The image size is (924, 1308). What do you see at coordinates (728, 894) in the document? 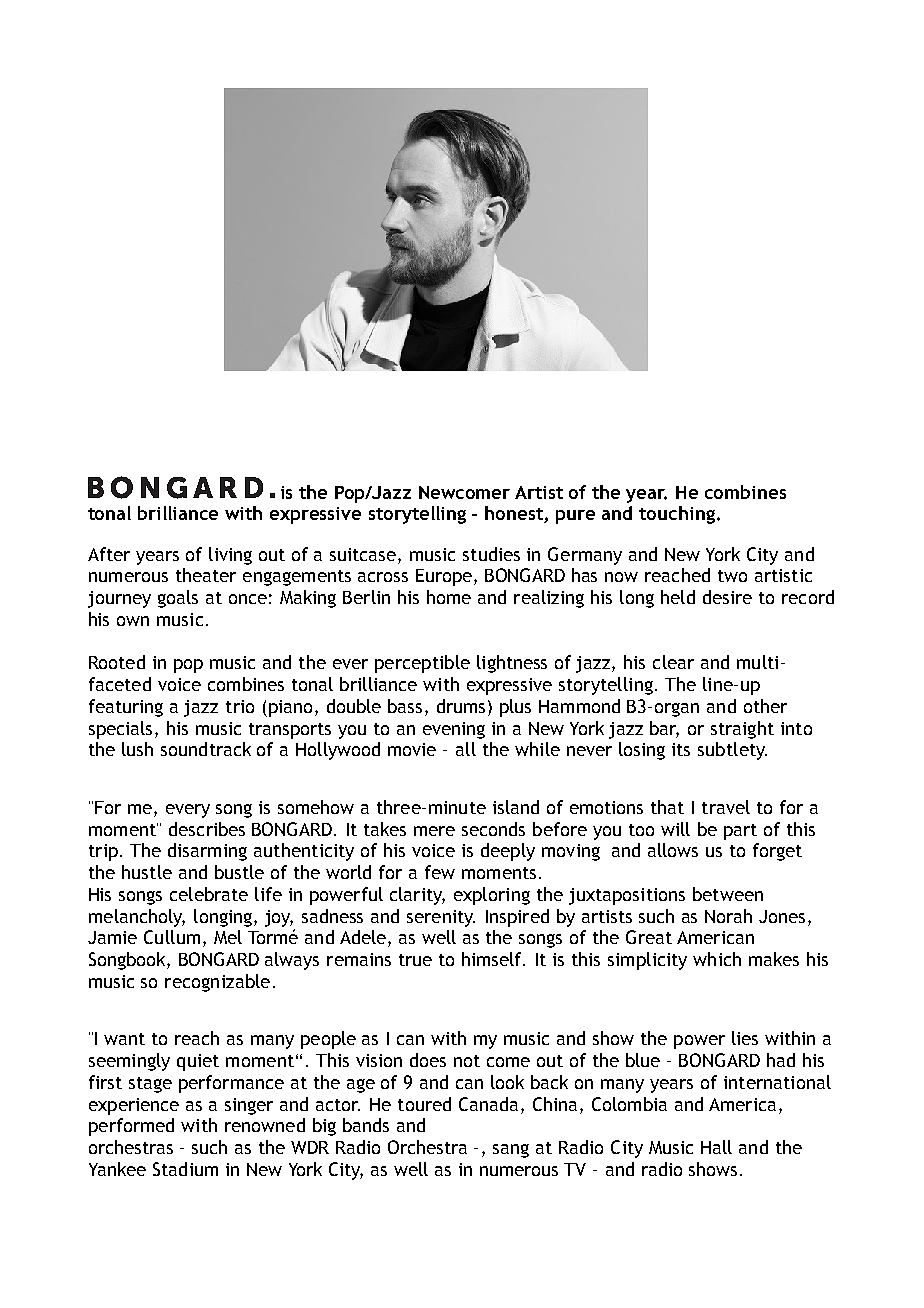
I see `between` at bounding box center [728, 894].
